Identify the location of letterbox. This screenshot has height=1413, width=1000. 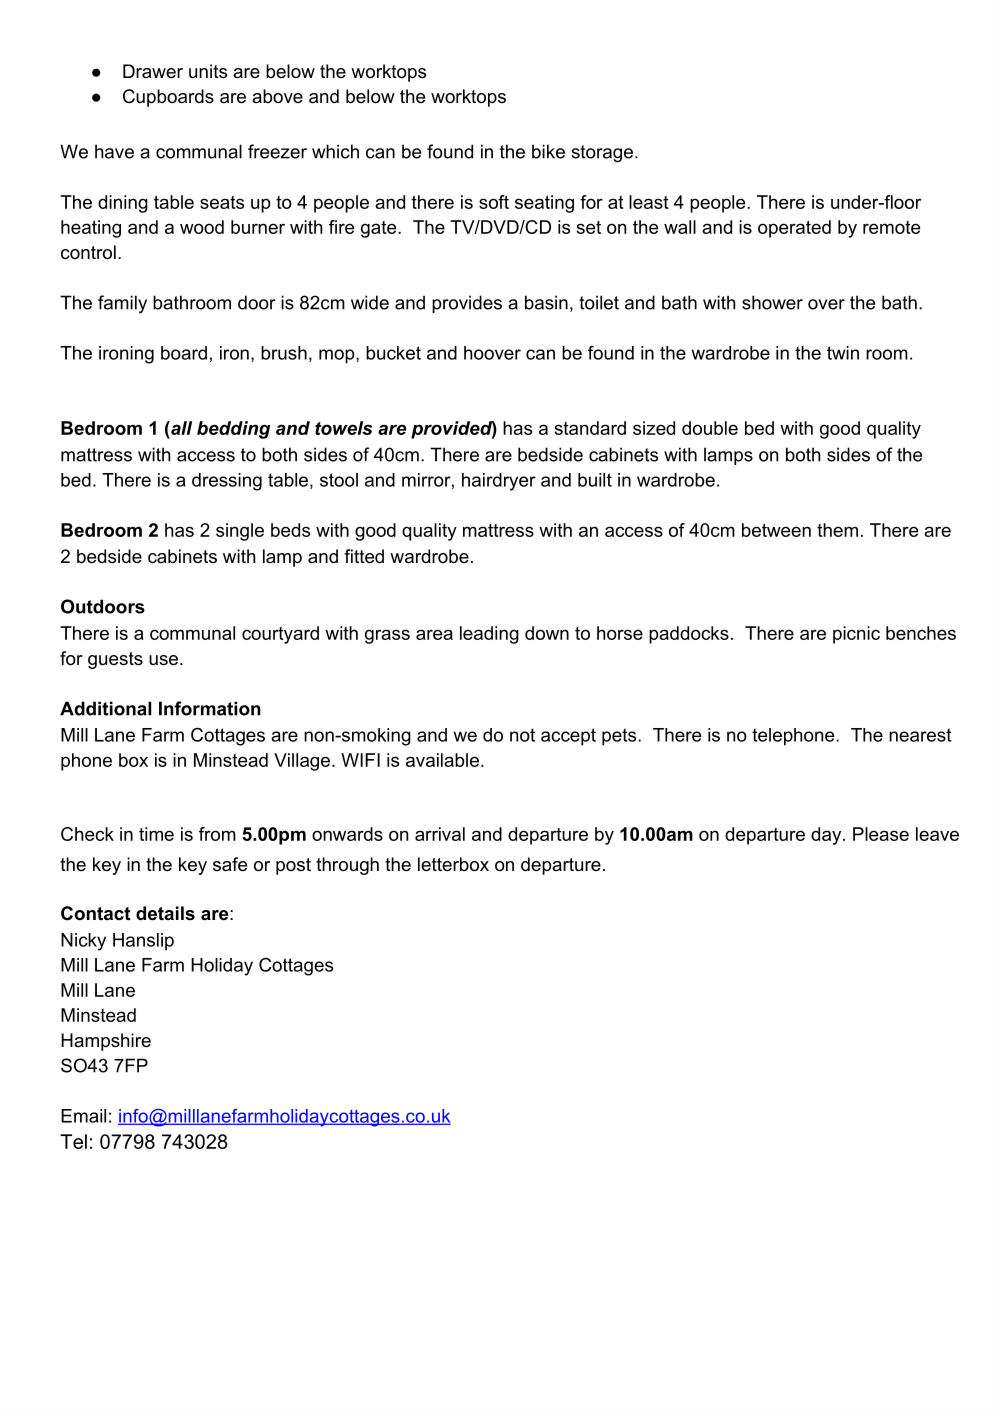
(453, 864).
